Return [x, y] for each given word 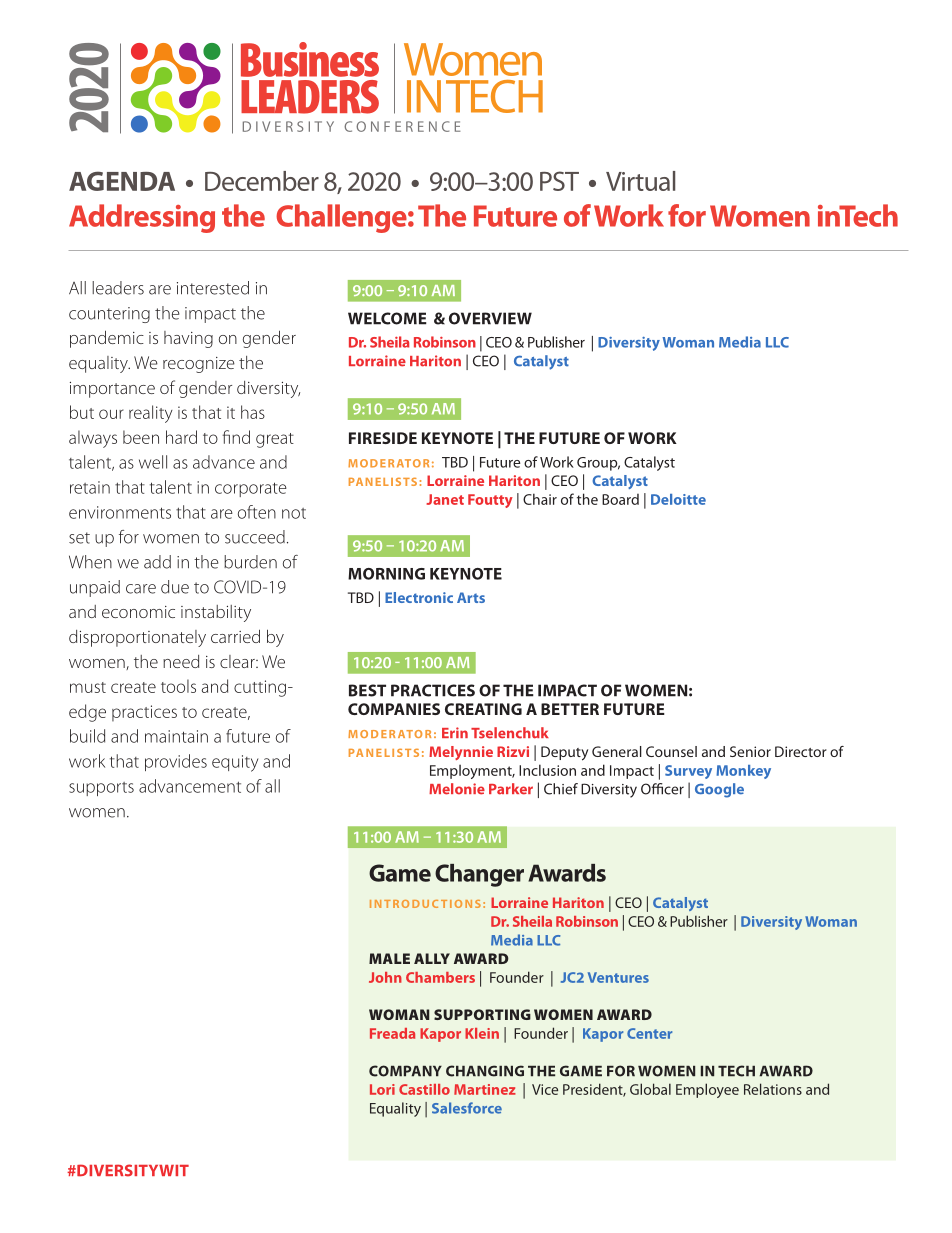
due [175, 587]
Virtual [640, 181]
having [188, 339]
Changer [479, 875]
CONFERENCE [402, 126]
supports [101, 789]
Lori [382, 1089]
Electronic [419, 597]
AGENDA [122, 181]
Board [620, 499]
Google [719, 790]
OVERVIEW [490, 318]
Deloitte [678, 499]
